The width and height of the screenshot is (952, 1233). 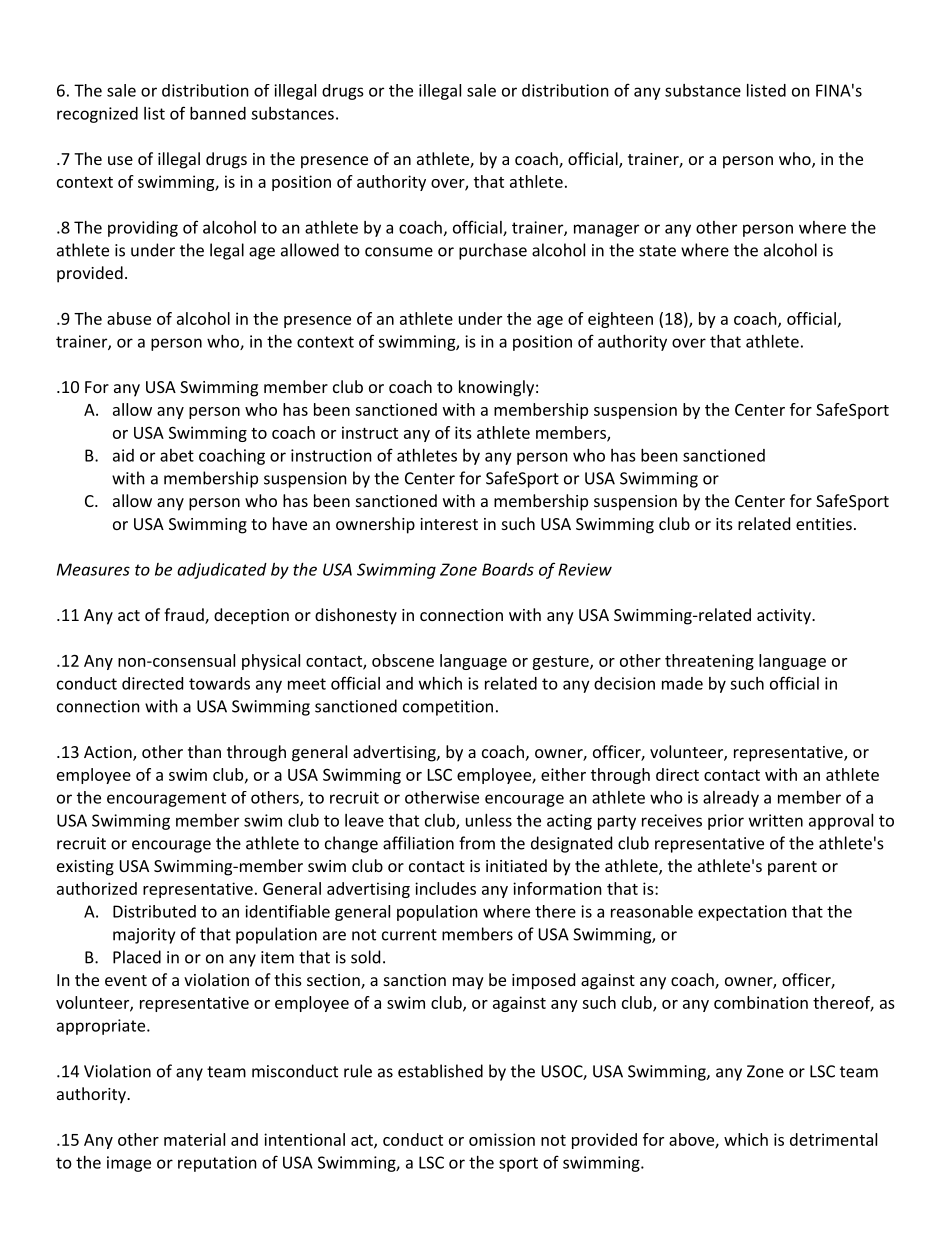 I want to click on already, so click(x=731, y=799).
